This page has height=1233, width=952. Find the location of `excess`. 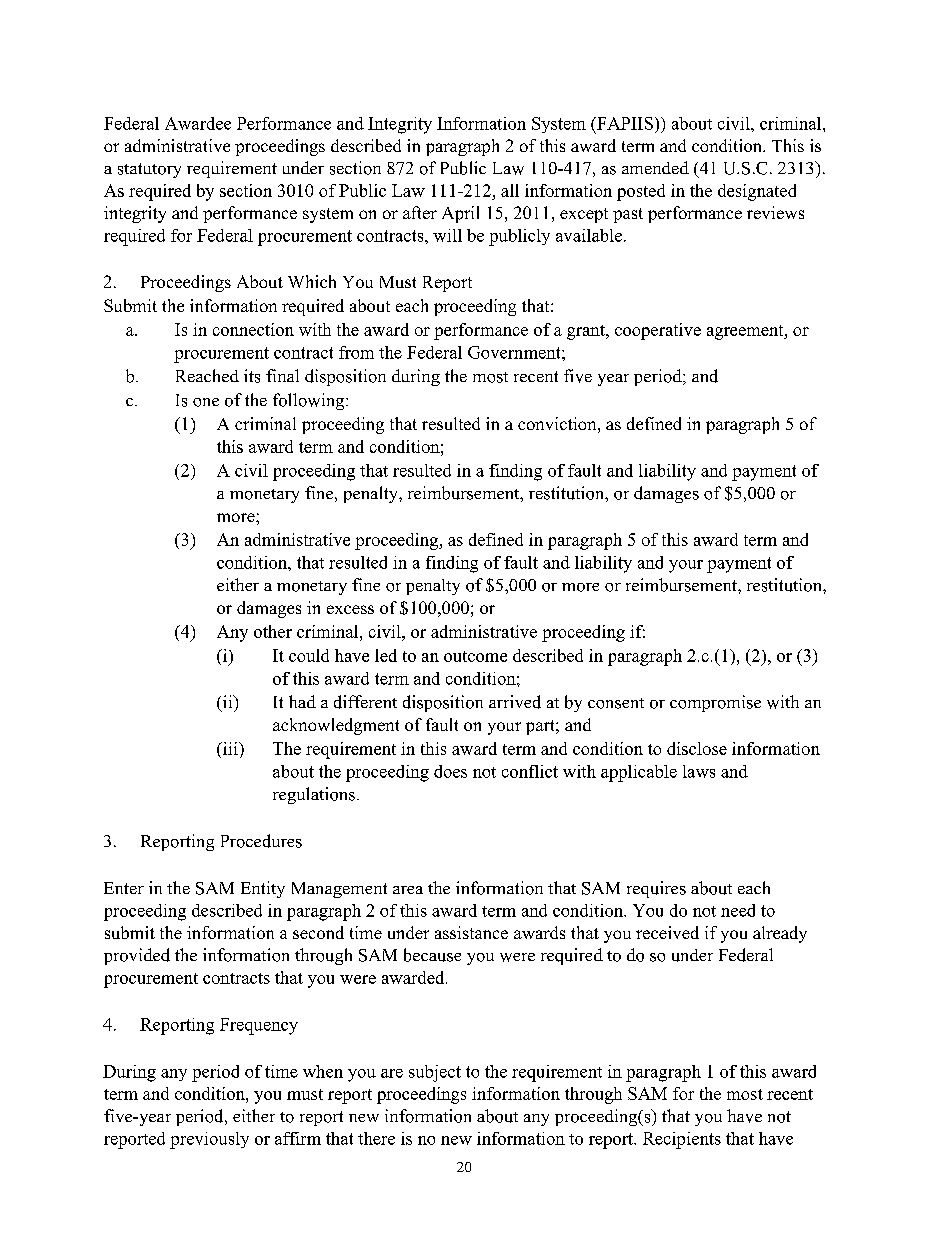

excess is located at coordinates (350, 609).
